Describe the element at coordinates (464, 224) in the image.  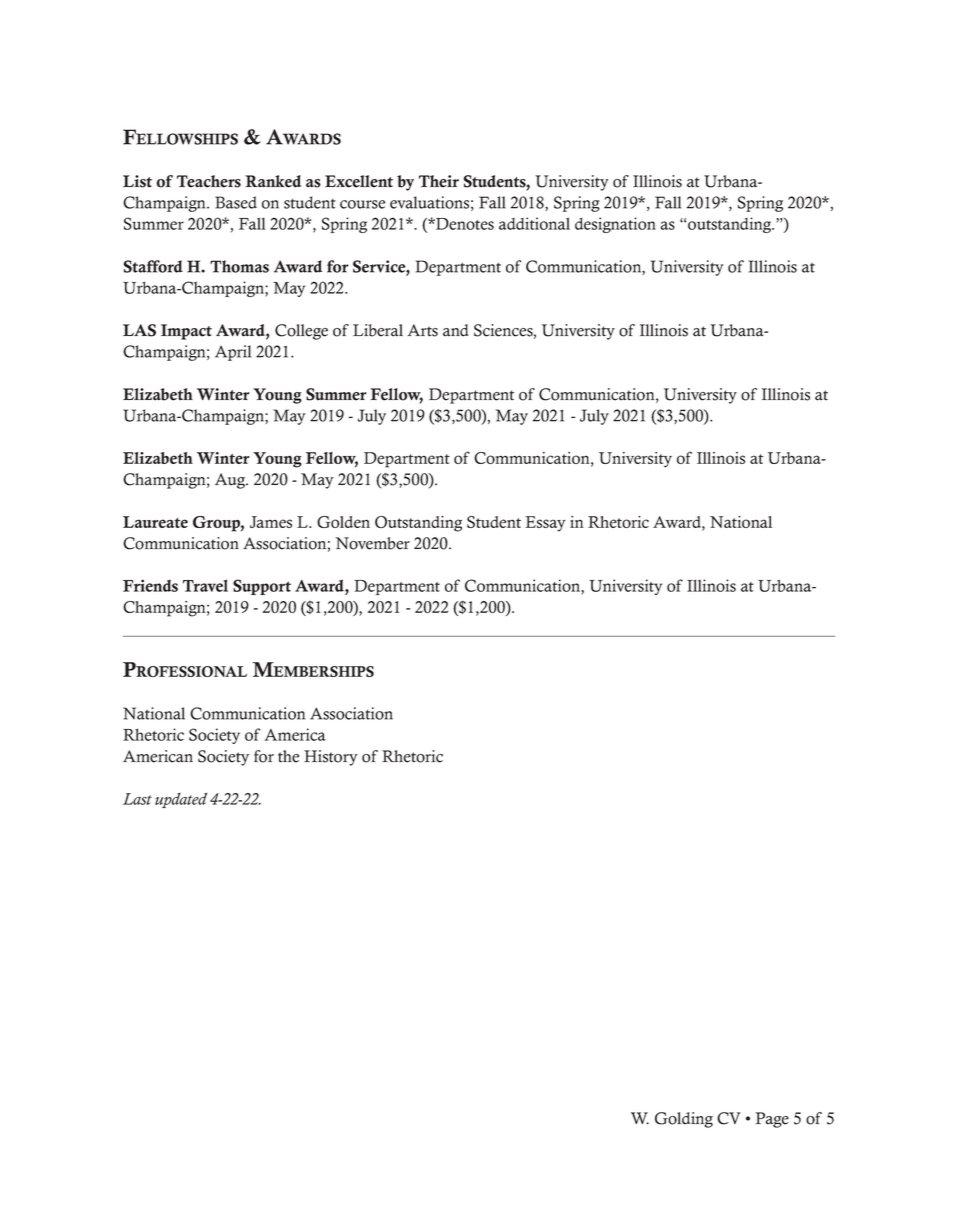
I see `Denotes` at that location.
